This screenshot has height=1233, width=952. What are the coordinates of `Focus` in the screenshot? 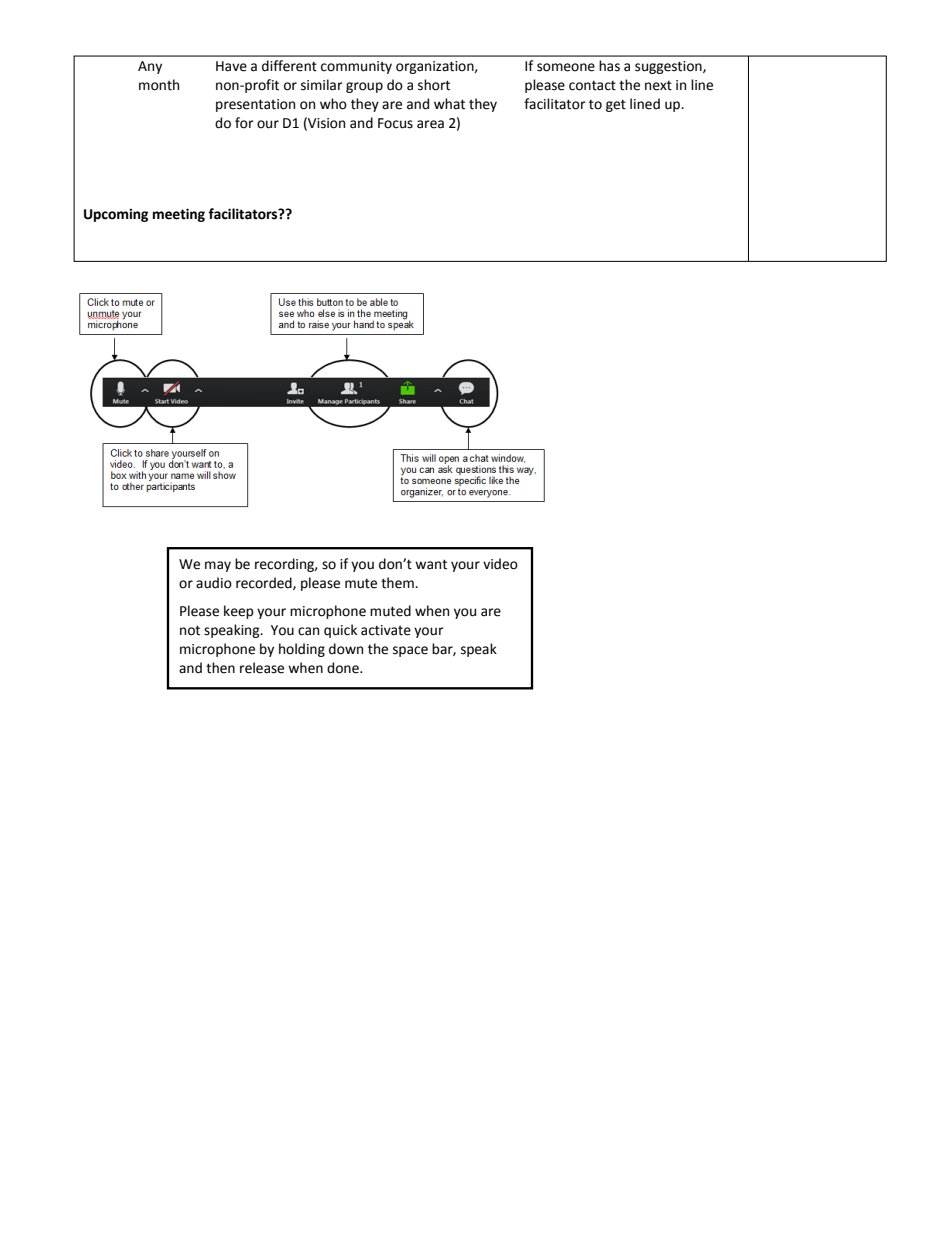 It's located at (395, 123).
